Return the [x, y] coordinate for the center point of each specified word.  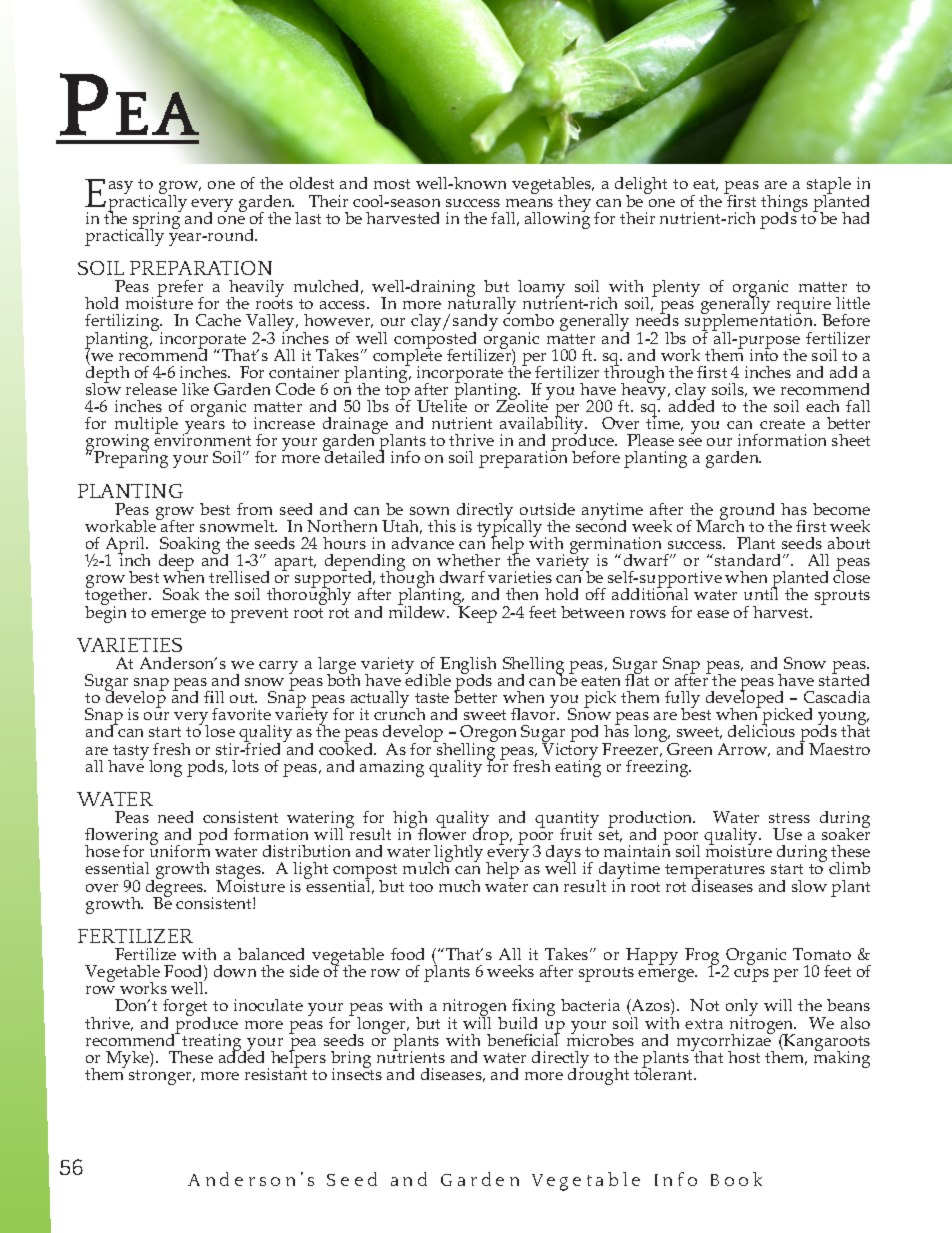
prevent [259, 615]
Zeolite [522, 405]
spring [157, 220]
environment [202, 439]
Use [787, 834]
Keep [477, 613]
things [784, 204]
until [761, 593]
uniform [180, 850]
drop [491, 837]
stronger [161, 1077]
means [529, 203]
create [782, 424]
